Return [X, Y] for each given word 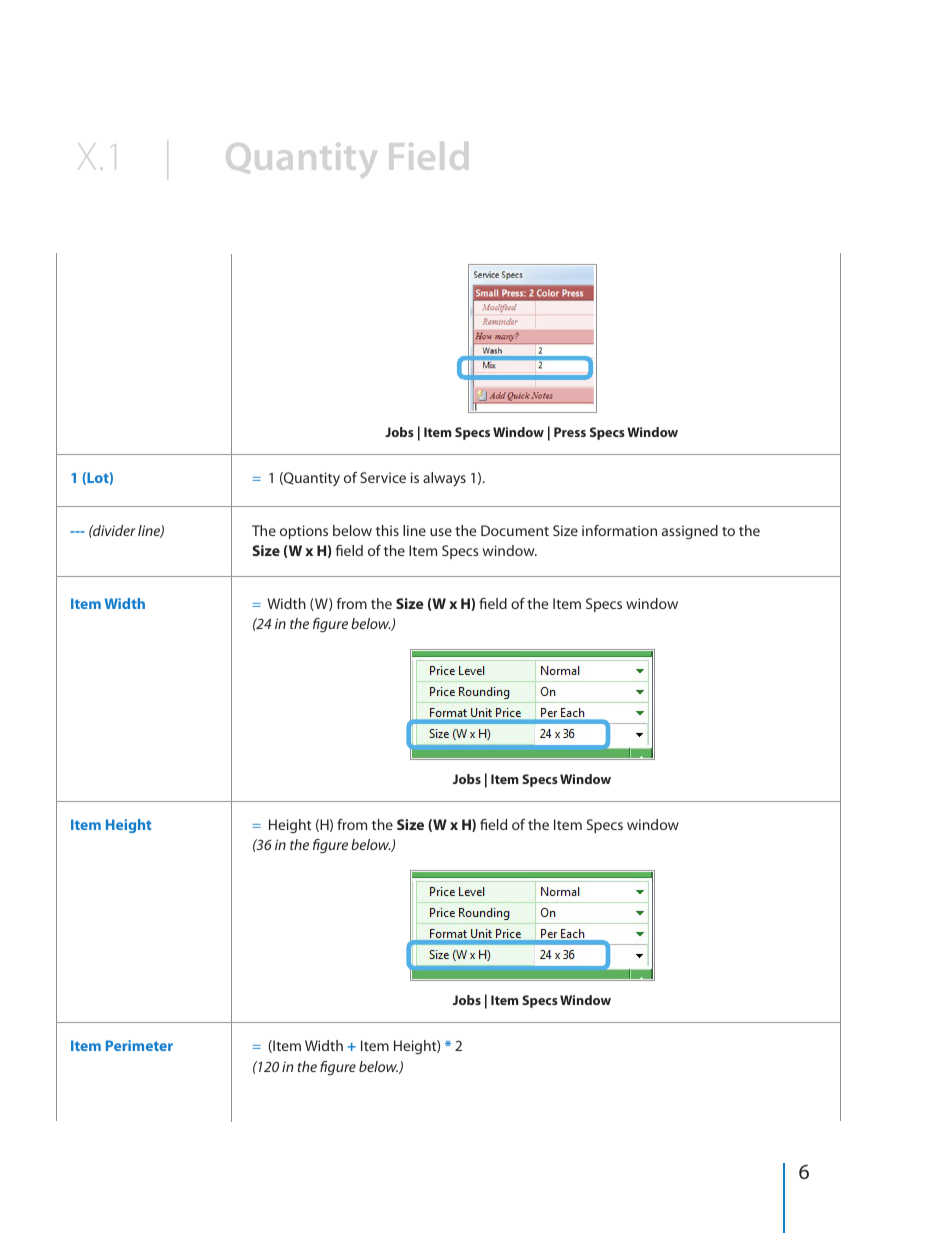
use [441, 532]
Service [383, 477]
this [387, 530]
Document [515, 530]
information [619, 530]
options [304, 532]
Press [570, 432]
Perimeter [139, 1045]
